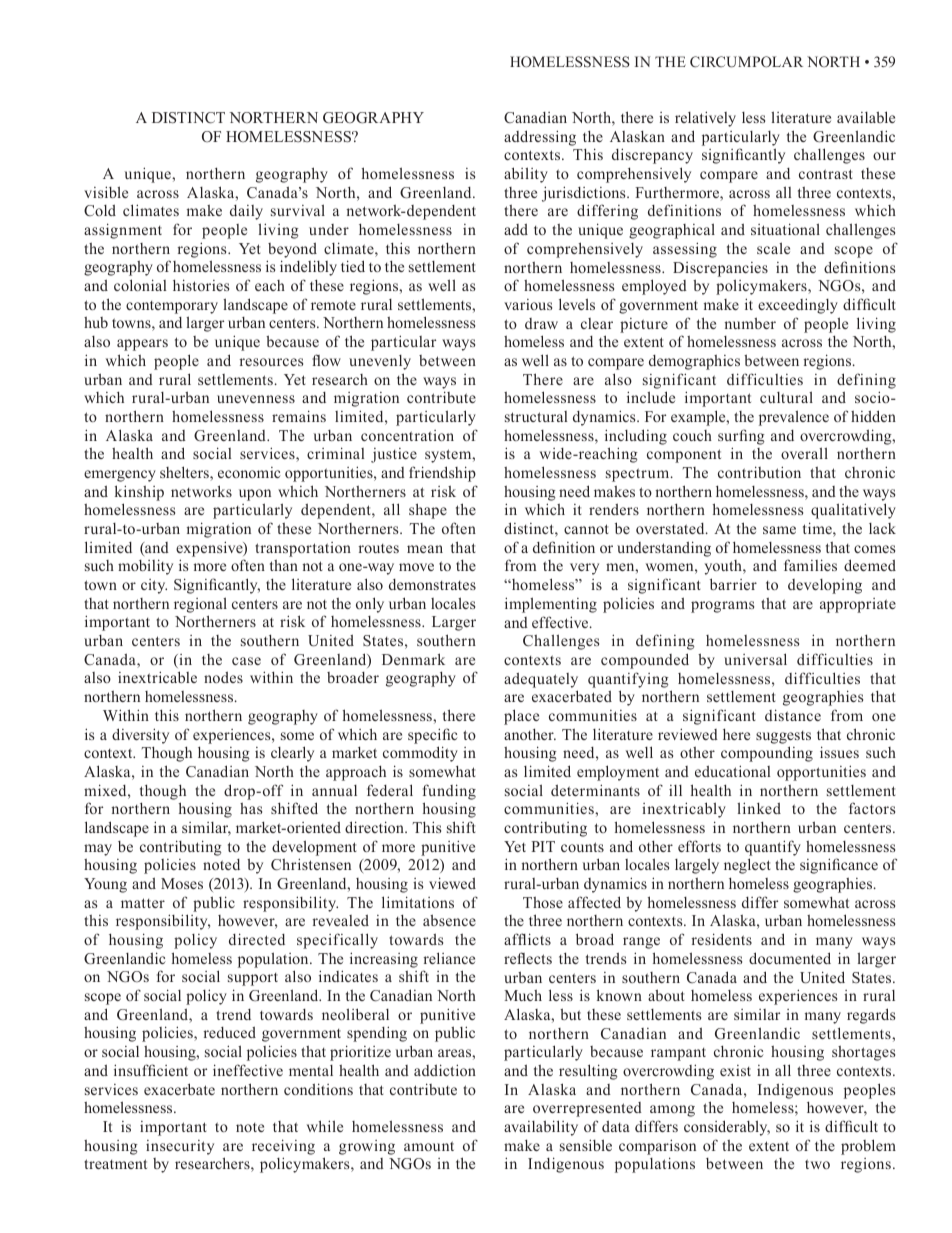 Image resolution: width=952 pixels, height=1233 pixels. I want to click on regional, so click(200, 605).
